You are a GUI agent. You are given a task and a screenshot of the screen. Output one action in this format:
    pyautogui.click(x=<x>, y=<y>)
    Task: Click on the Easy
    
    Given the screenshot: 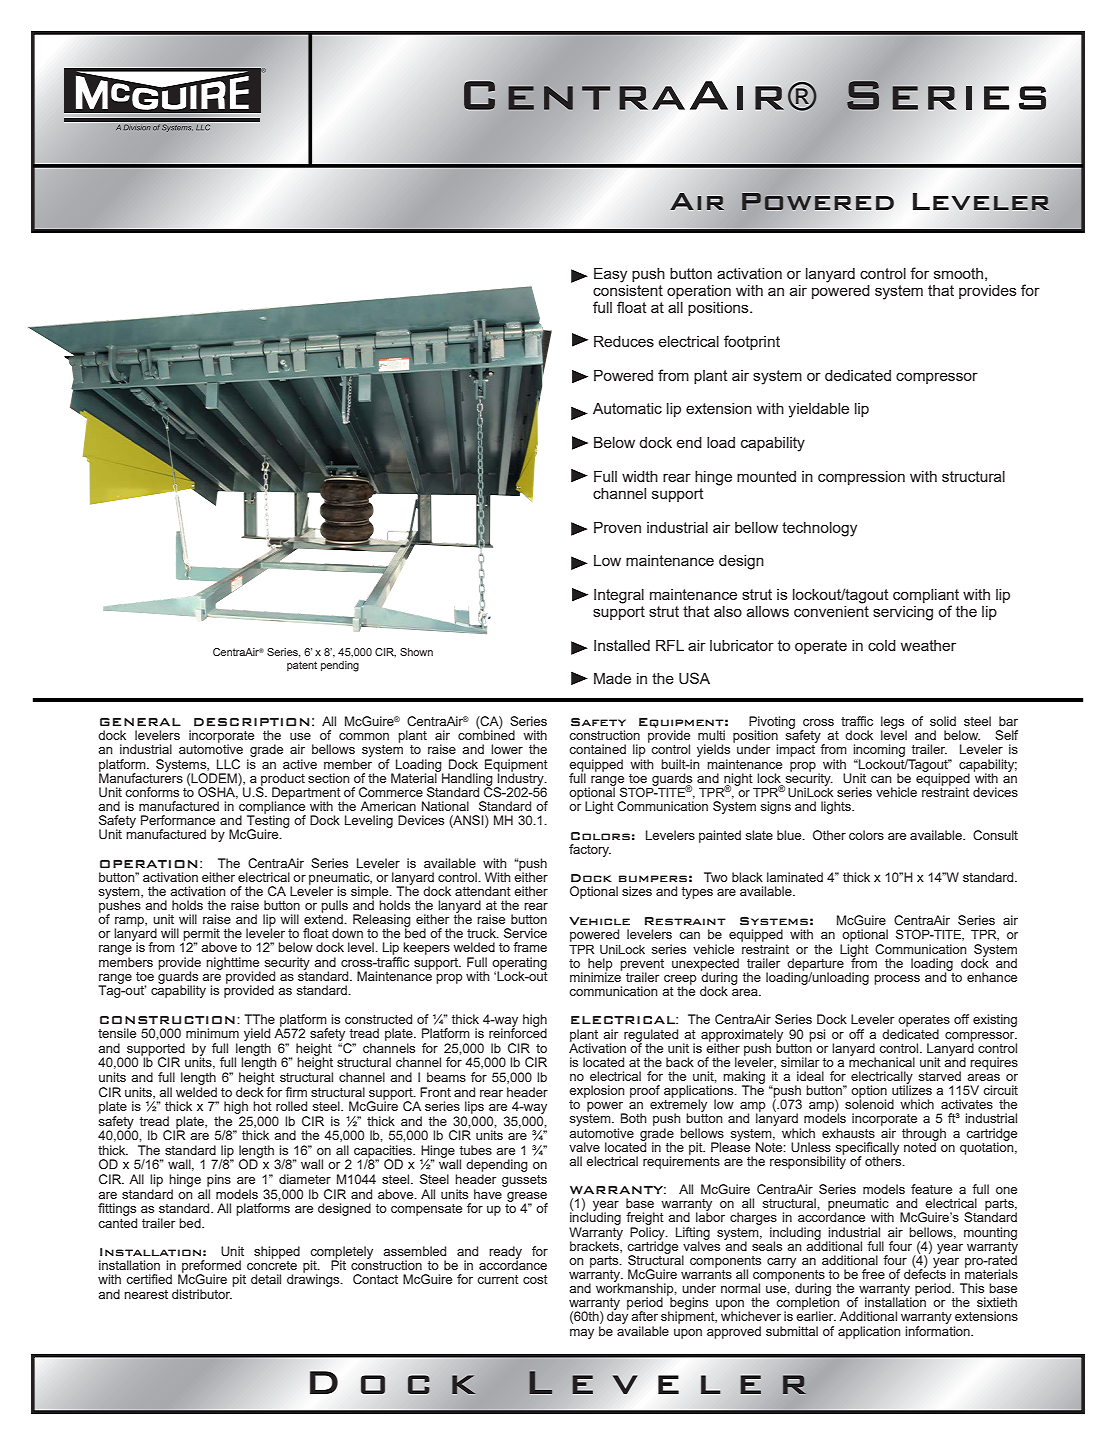 What is the action you would take?
    pyautogui.click(x=610, y=275)
